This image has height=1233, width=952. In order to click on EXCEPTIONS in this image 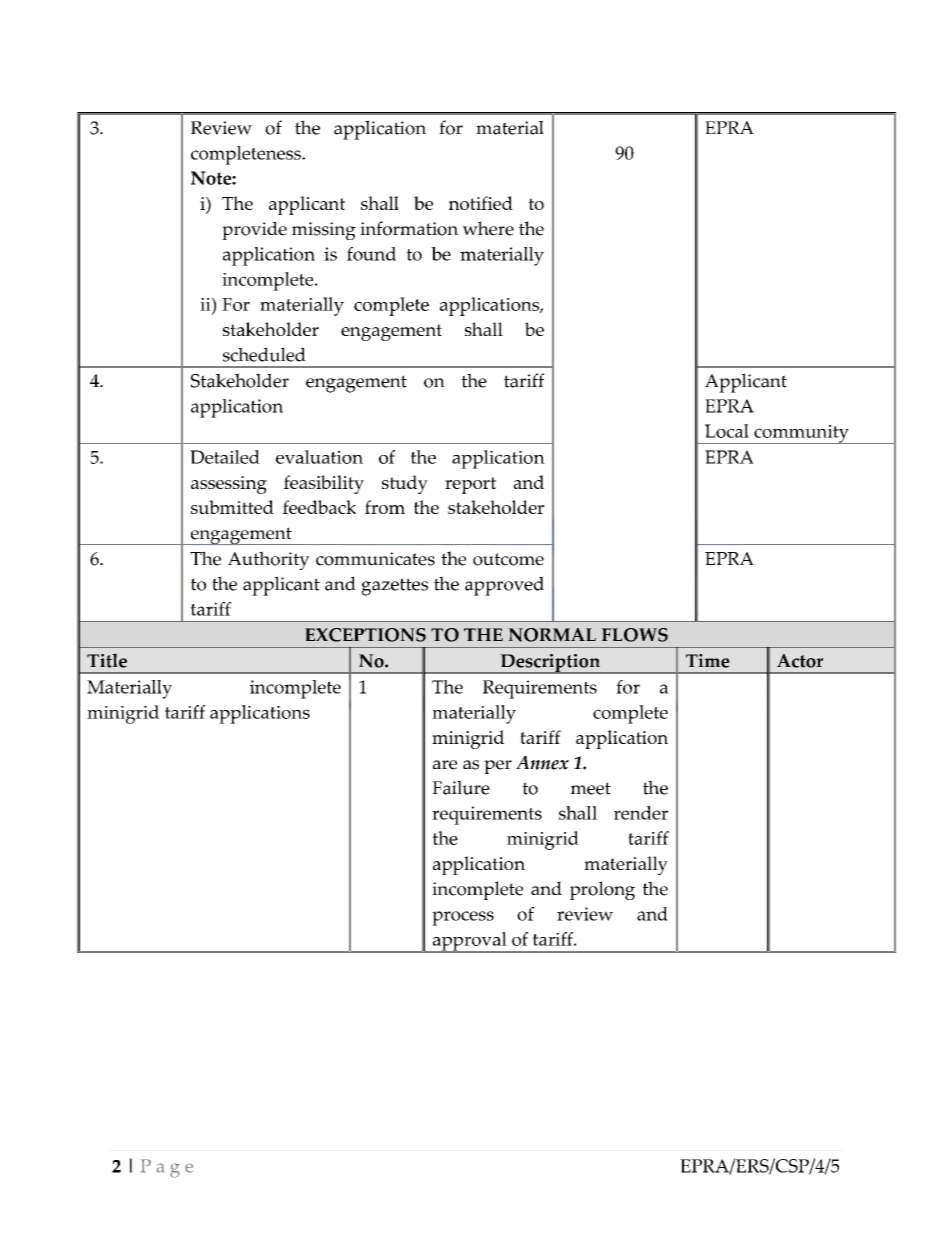, I will do `click(365, 635)`.
